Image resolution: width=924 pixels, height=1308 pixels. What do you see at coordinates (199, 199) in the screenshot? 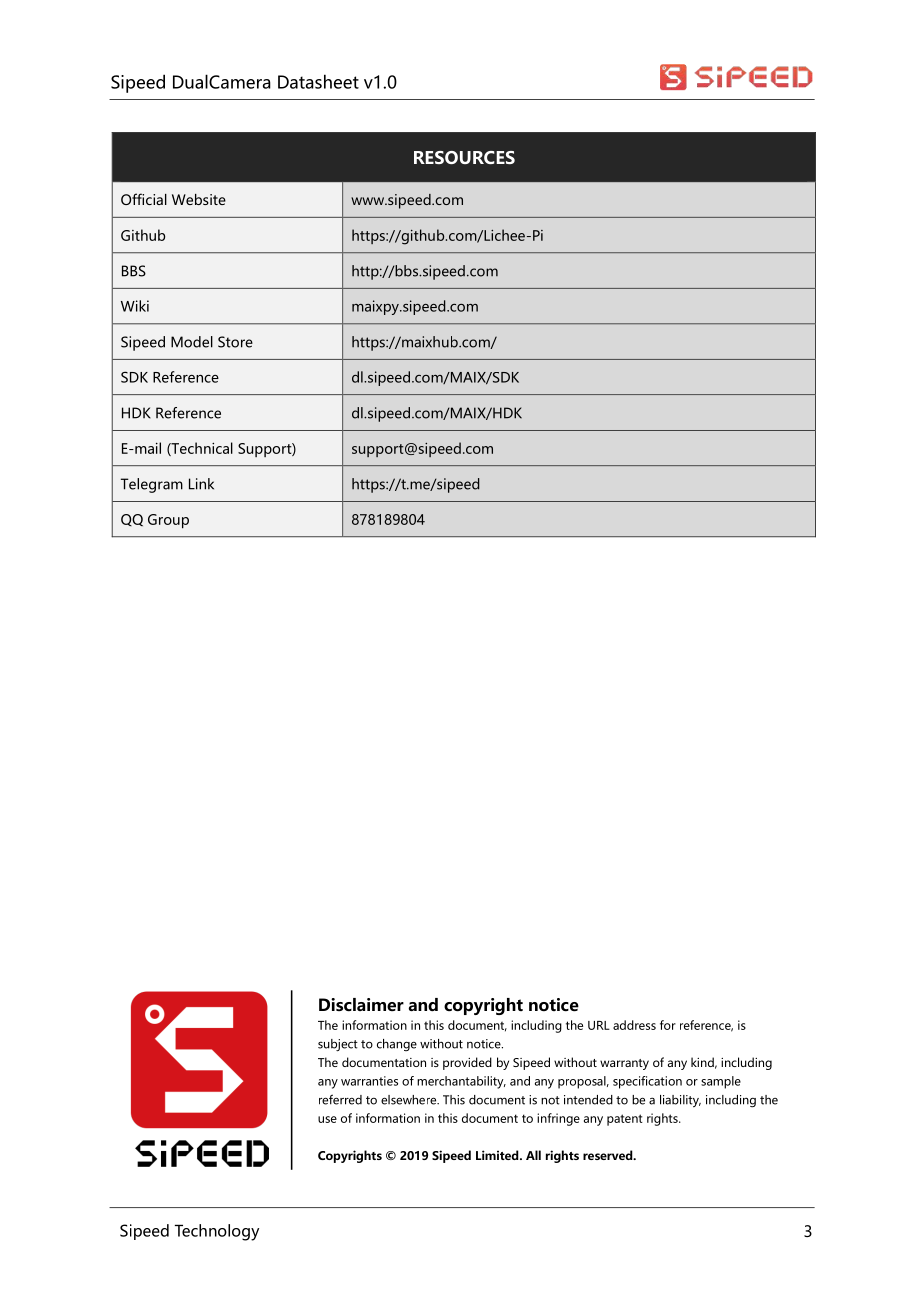
I see `Website` at bounding box center [199, 199].
